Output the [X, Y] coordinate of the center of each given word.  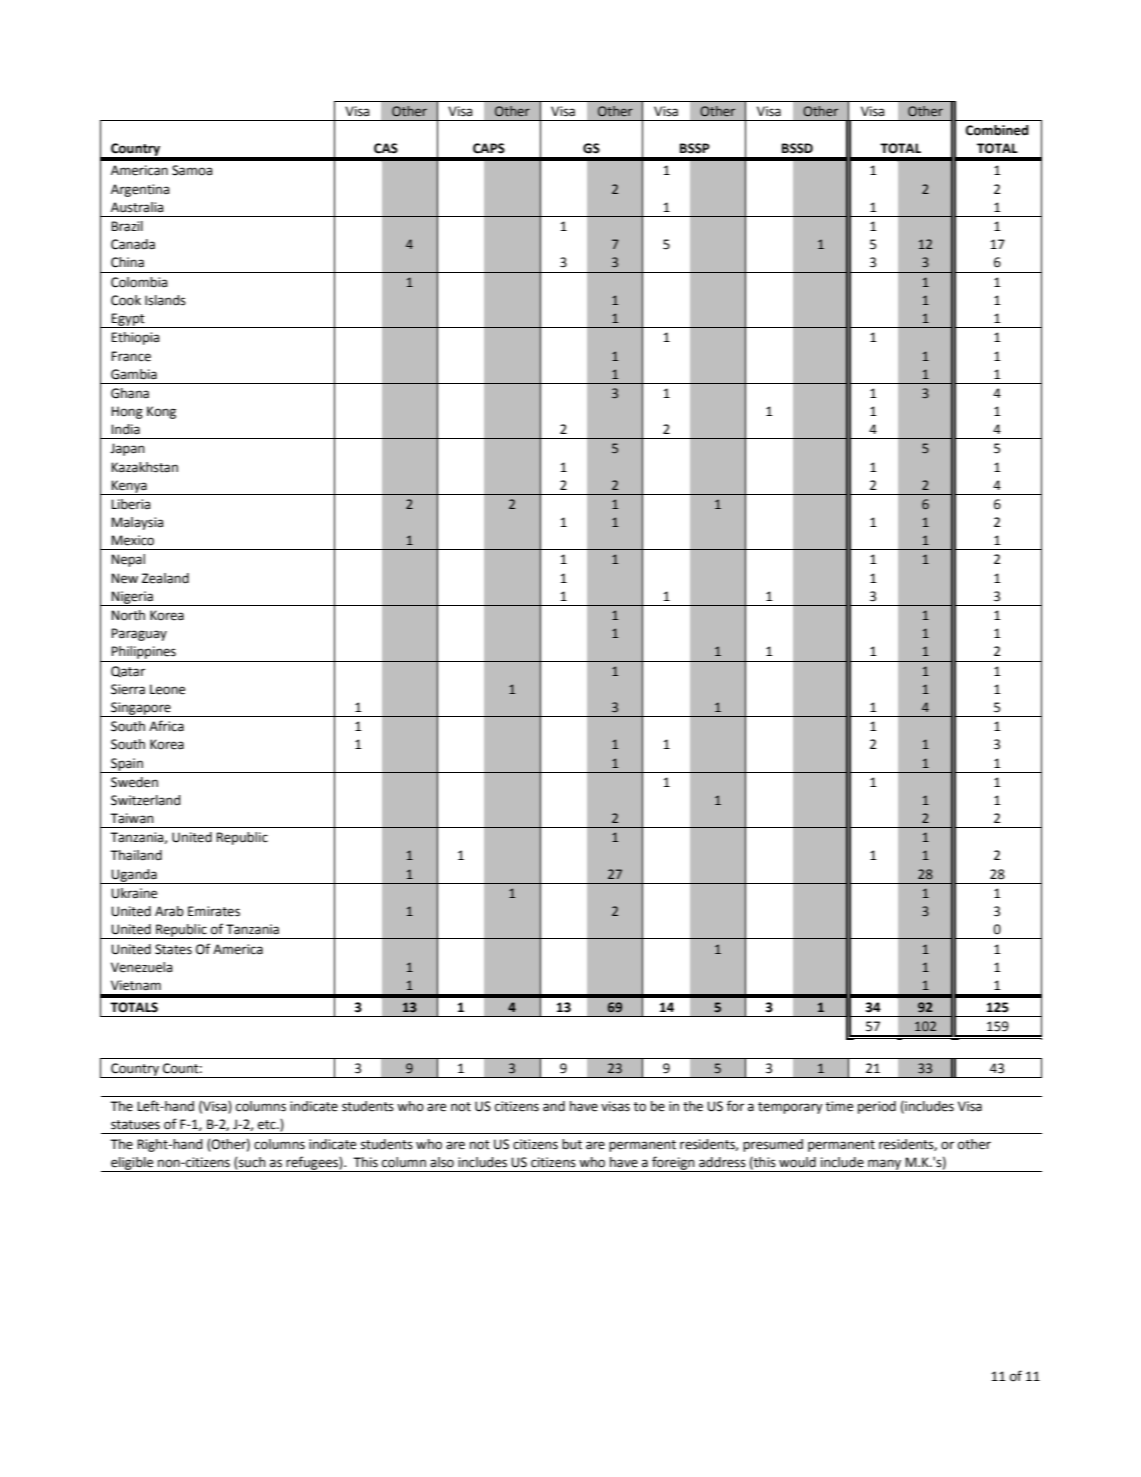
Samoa [192, 170]
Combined [997, 130]
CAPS [489, 148]
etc [268, 1125]
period [877, 1107]
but [572, 1144]
